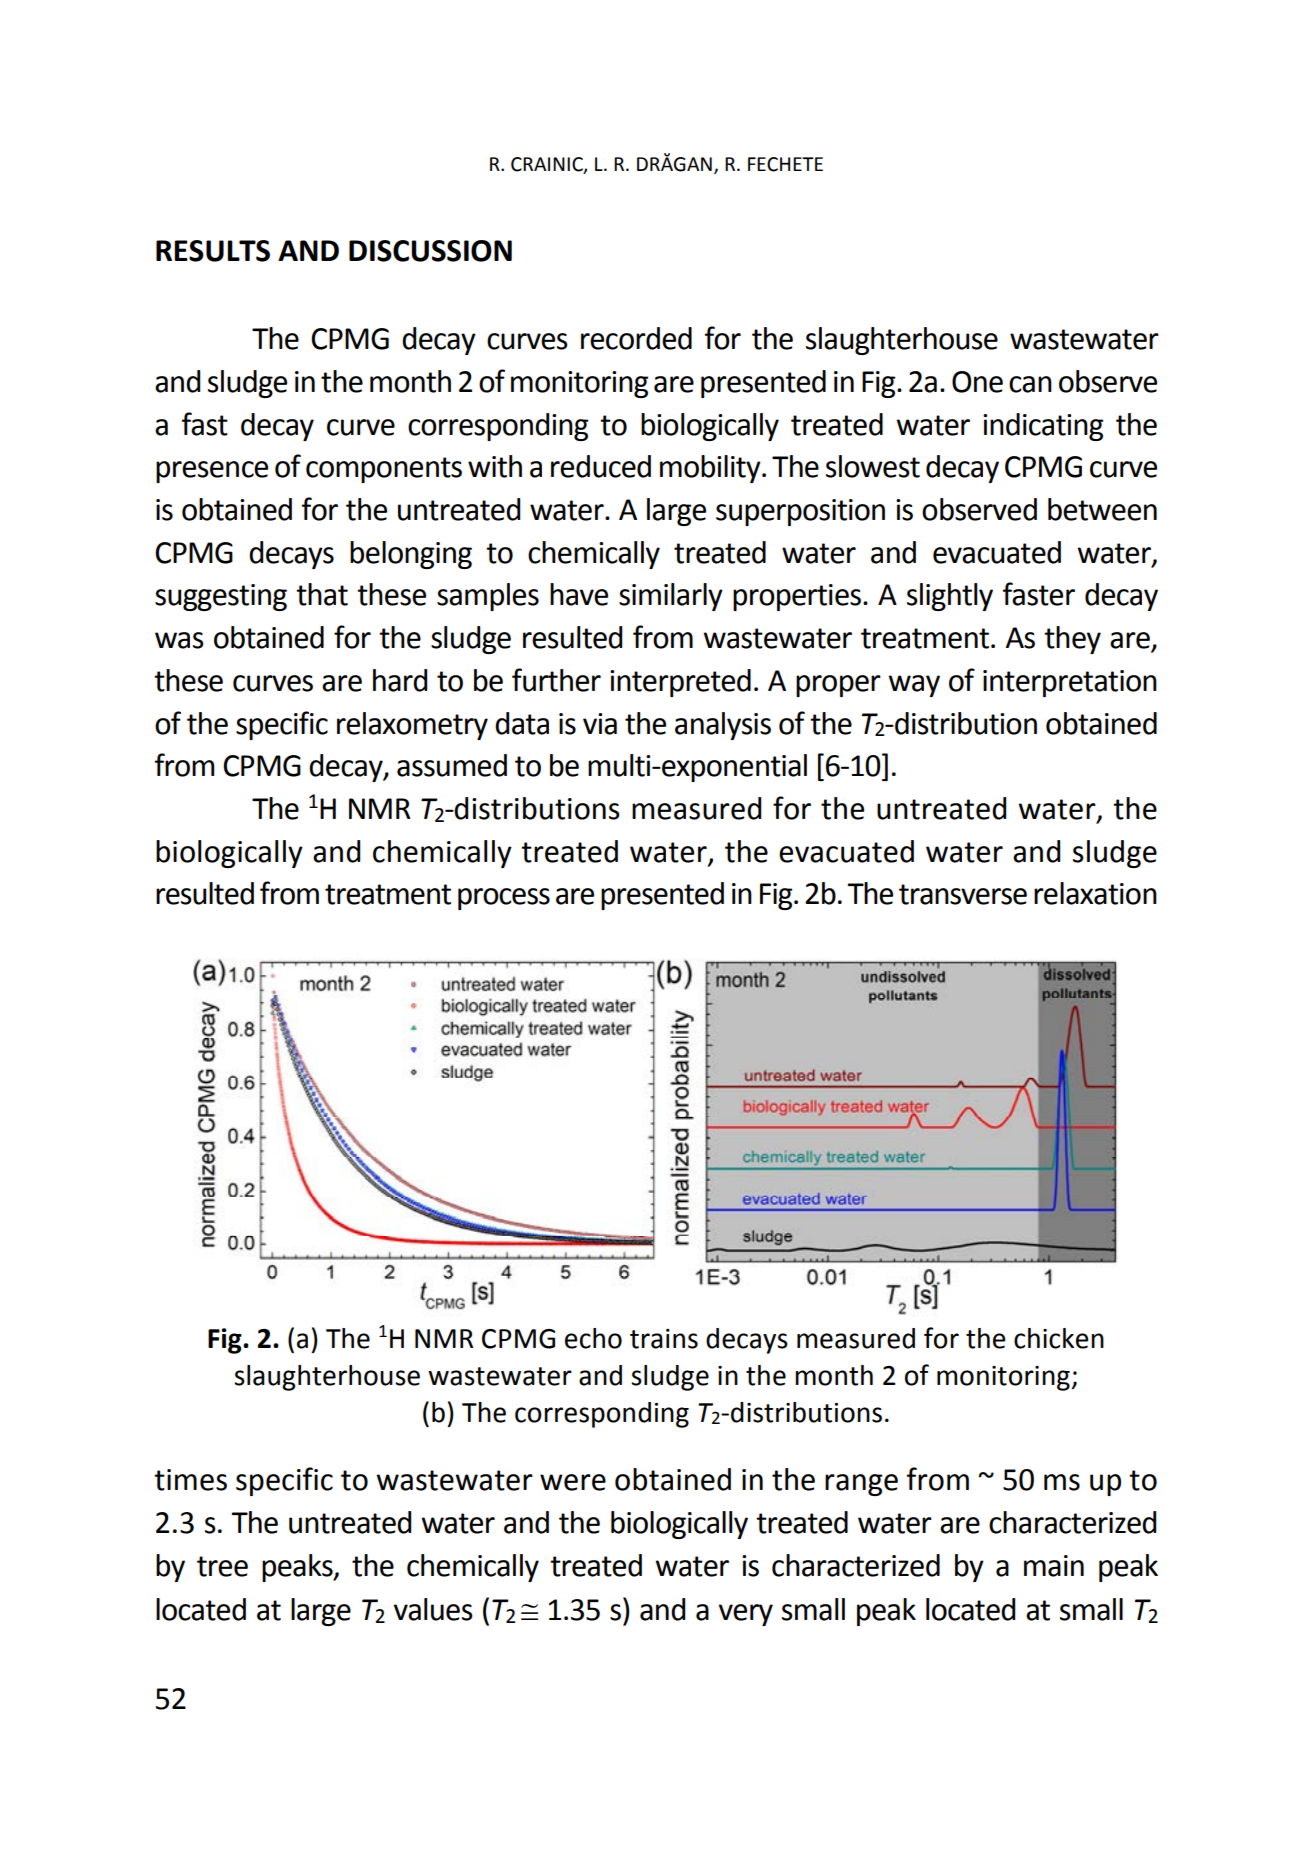  Describe the element at coordinates (1043, 427) in the document. I see `indicating` at that location.
